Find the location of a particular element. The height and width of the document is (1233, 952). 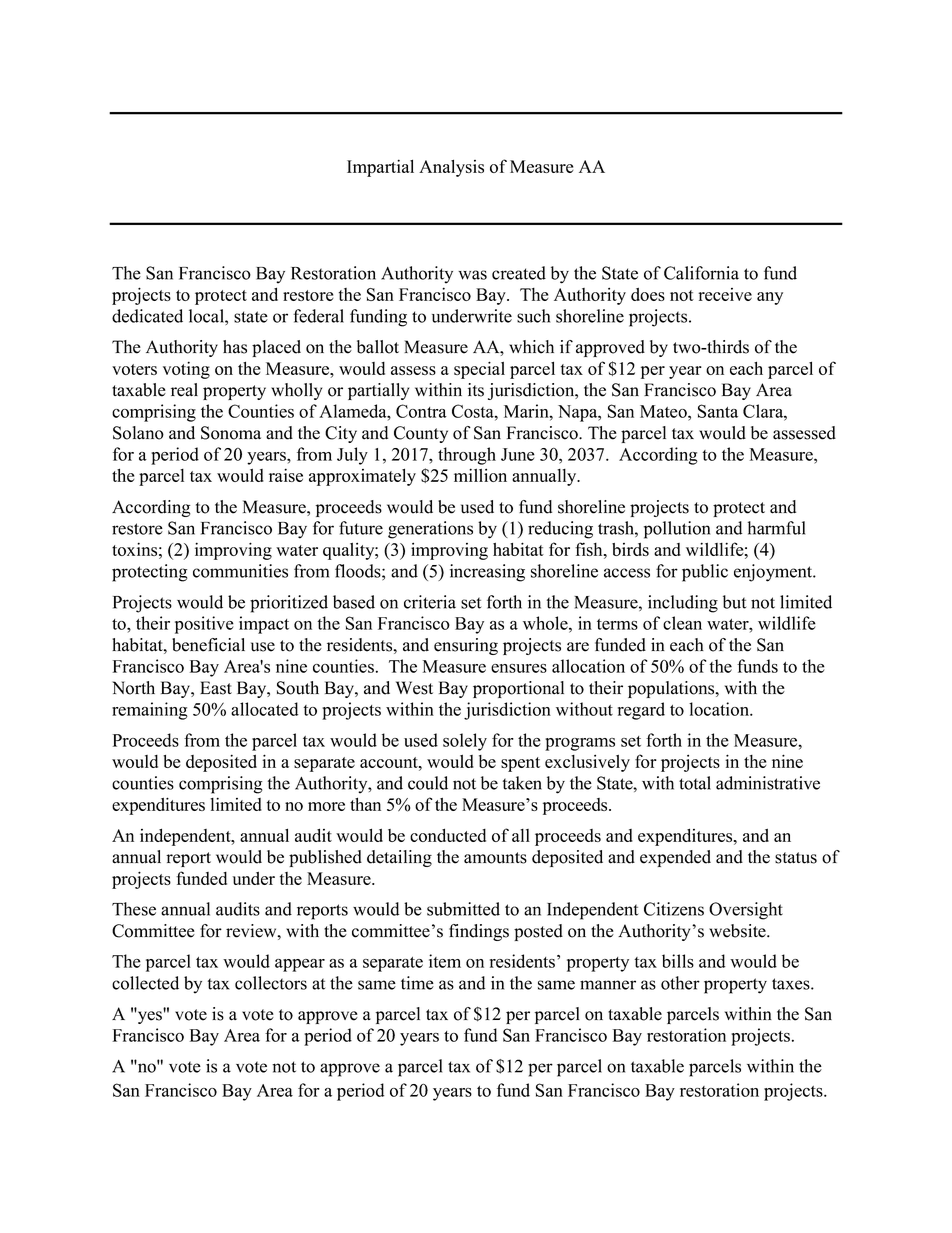

public is located at coordinates (705, 573).
